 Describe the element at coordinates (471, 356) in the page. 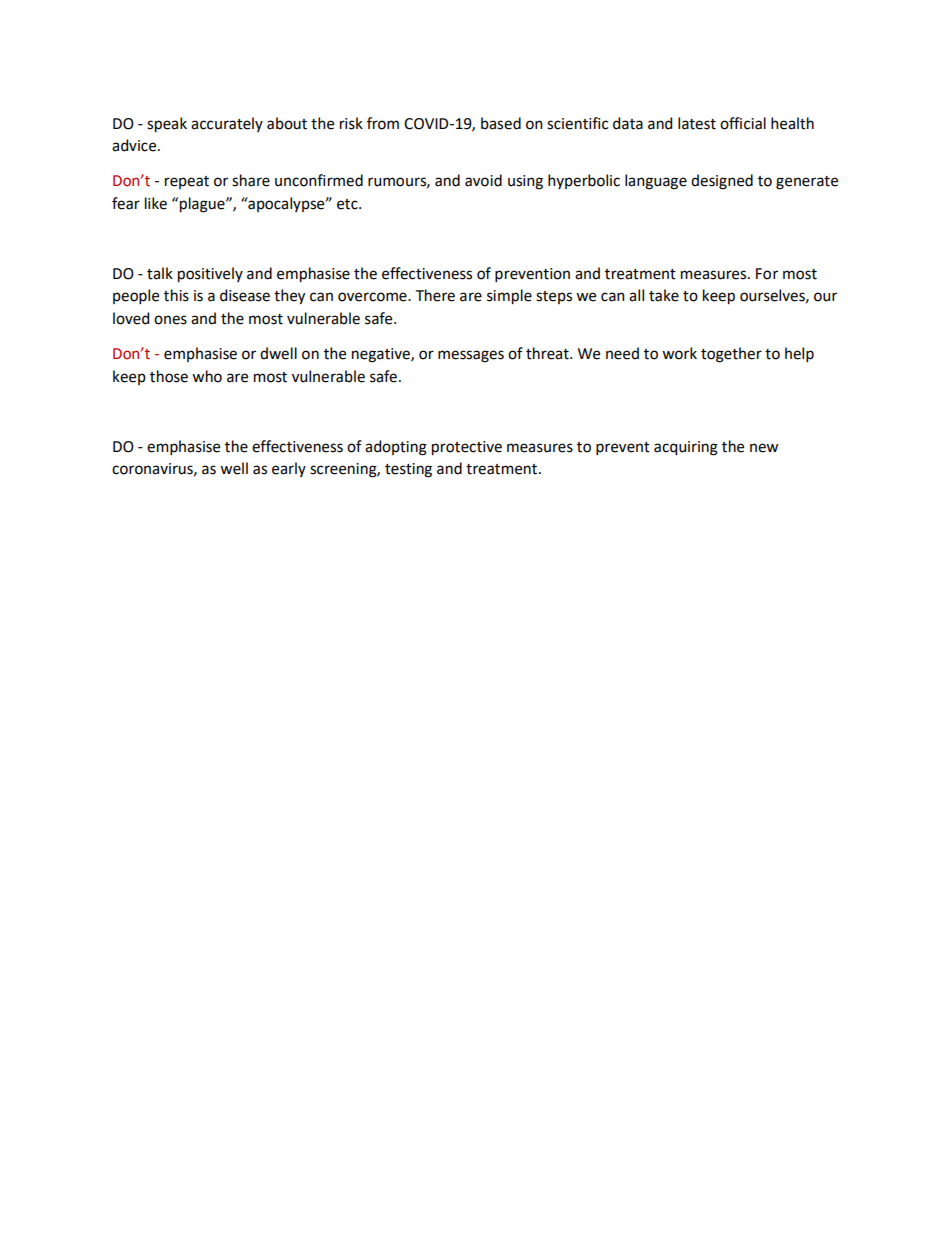

I see `messages` at that location.
